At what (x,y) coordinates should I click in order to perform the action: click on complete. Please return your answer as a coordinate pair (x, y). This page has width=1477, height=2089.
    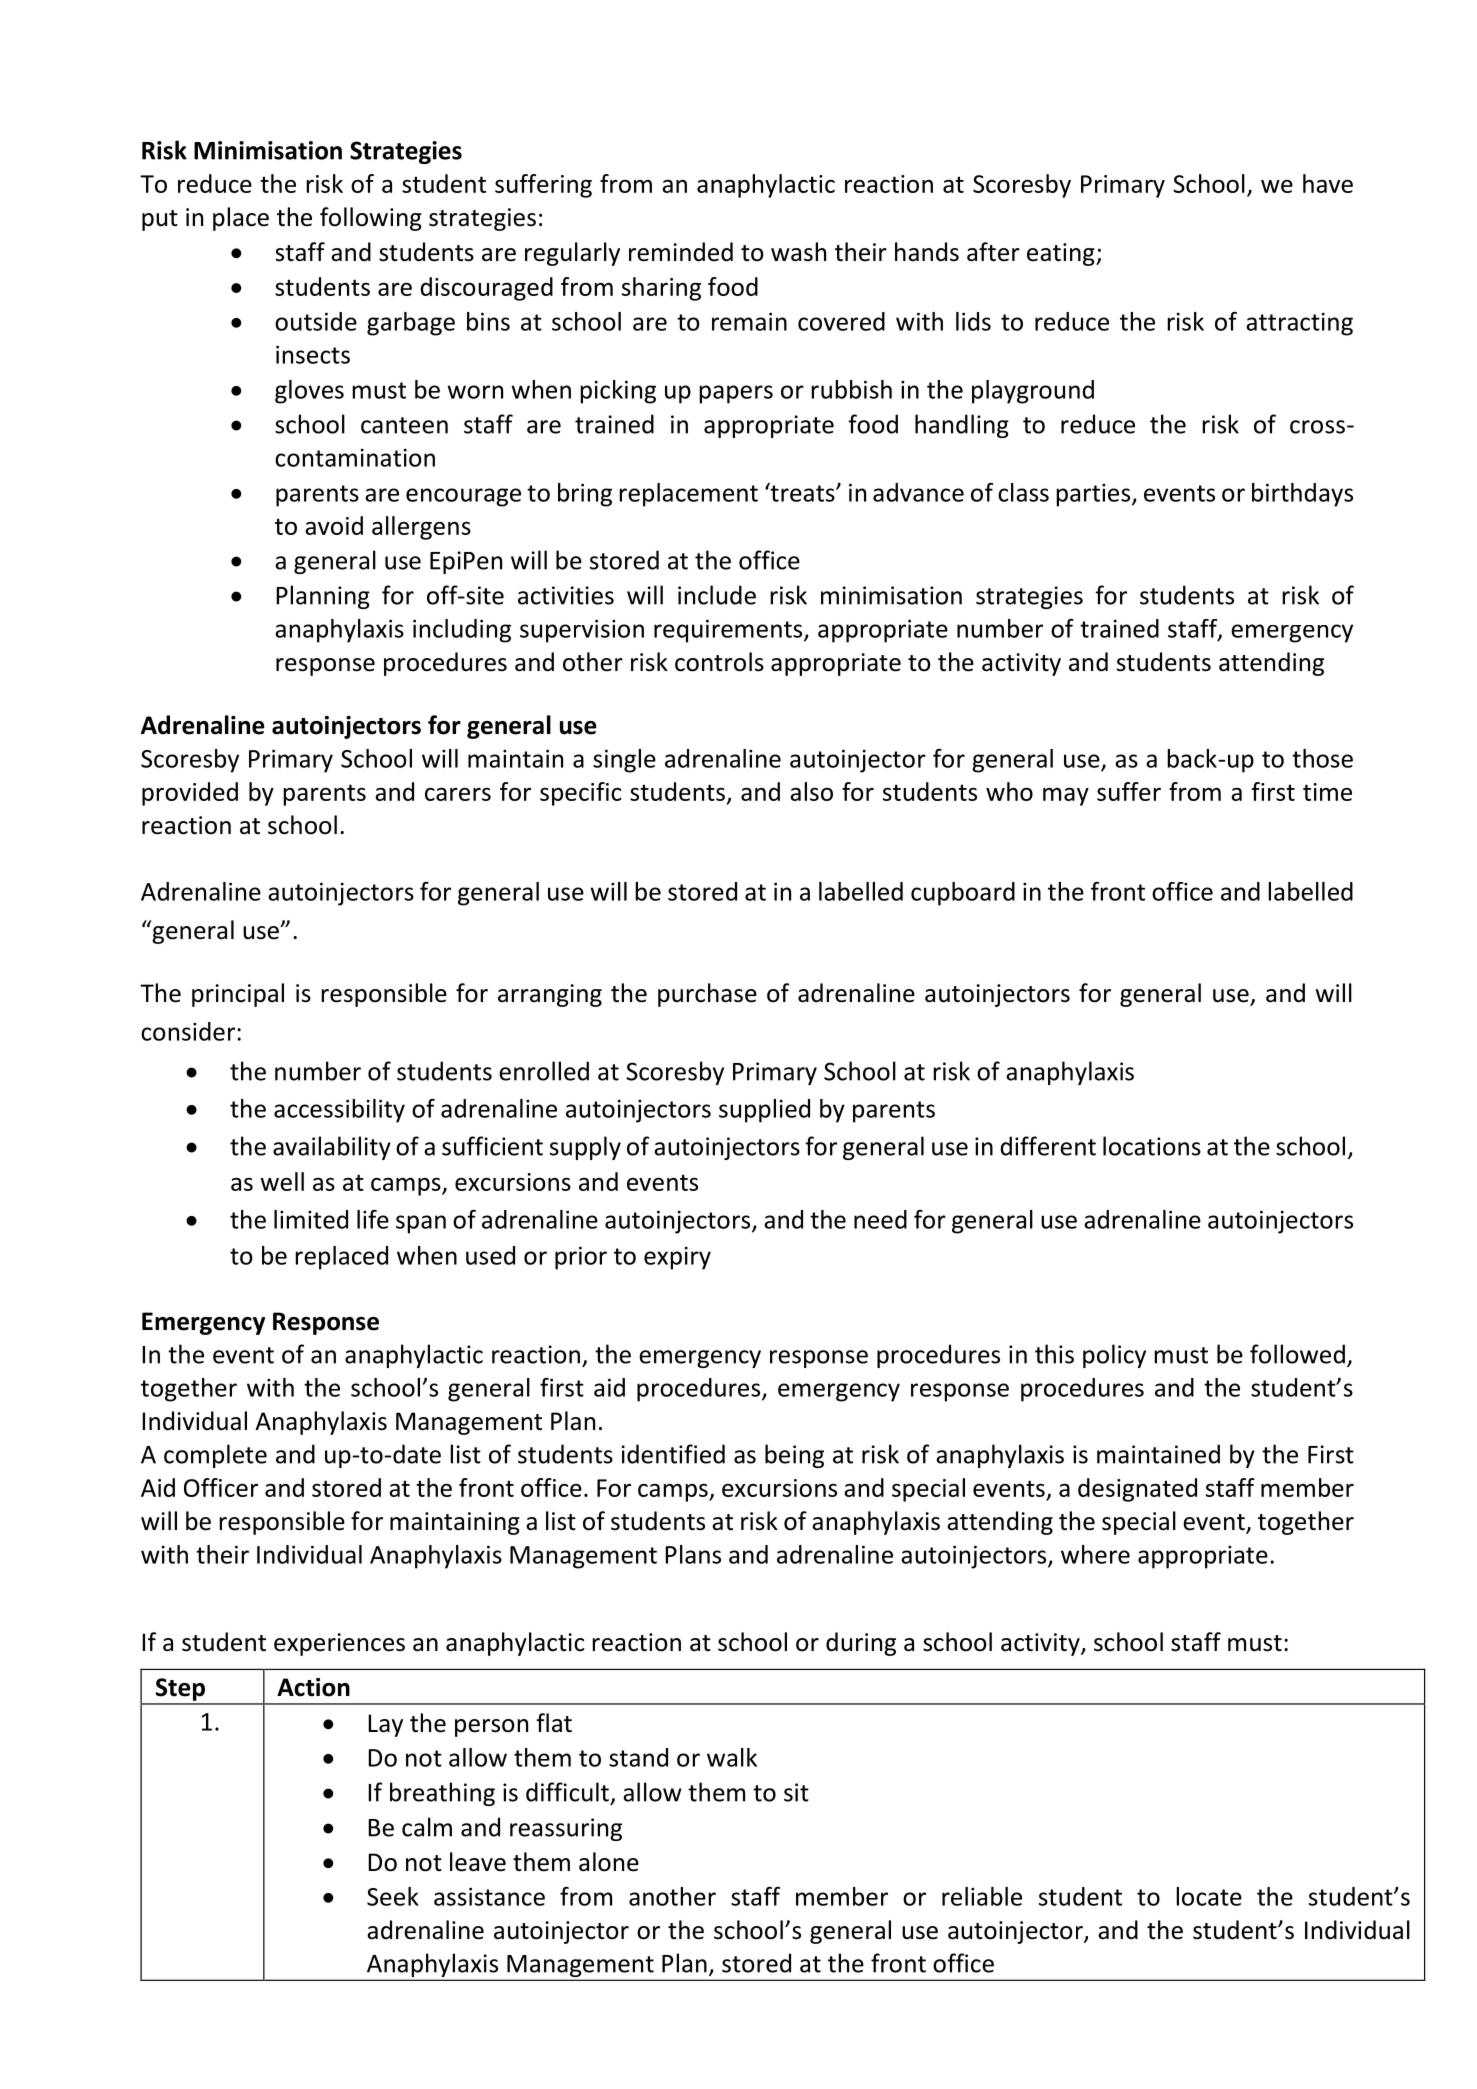
    Looking at the image, I should click on (215, 1456).
